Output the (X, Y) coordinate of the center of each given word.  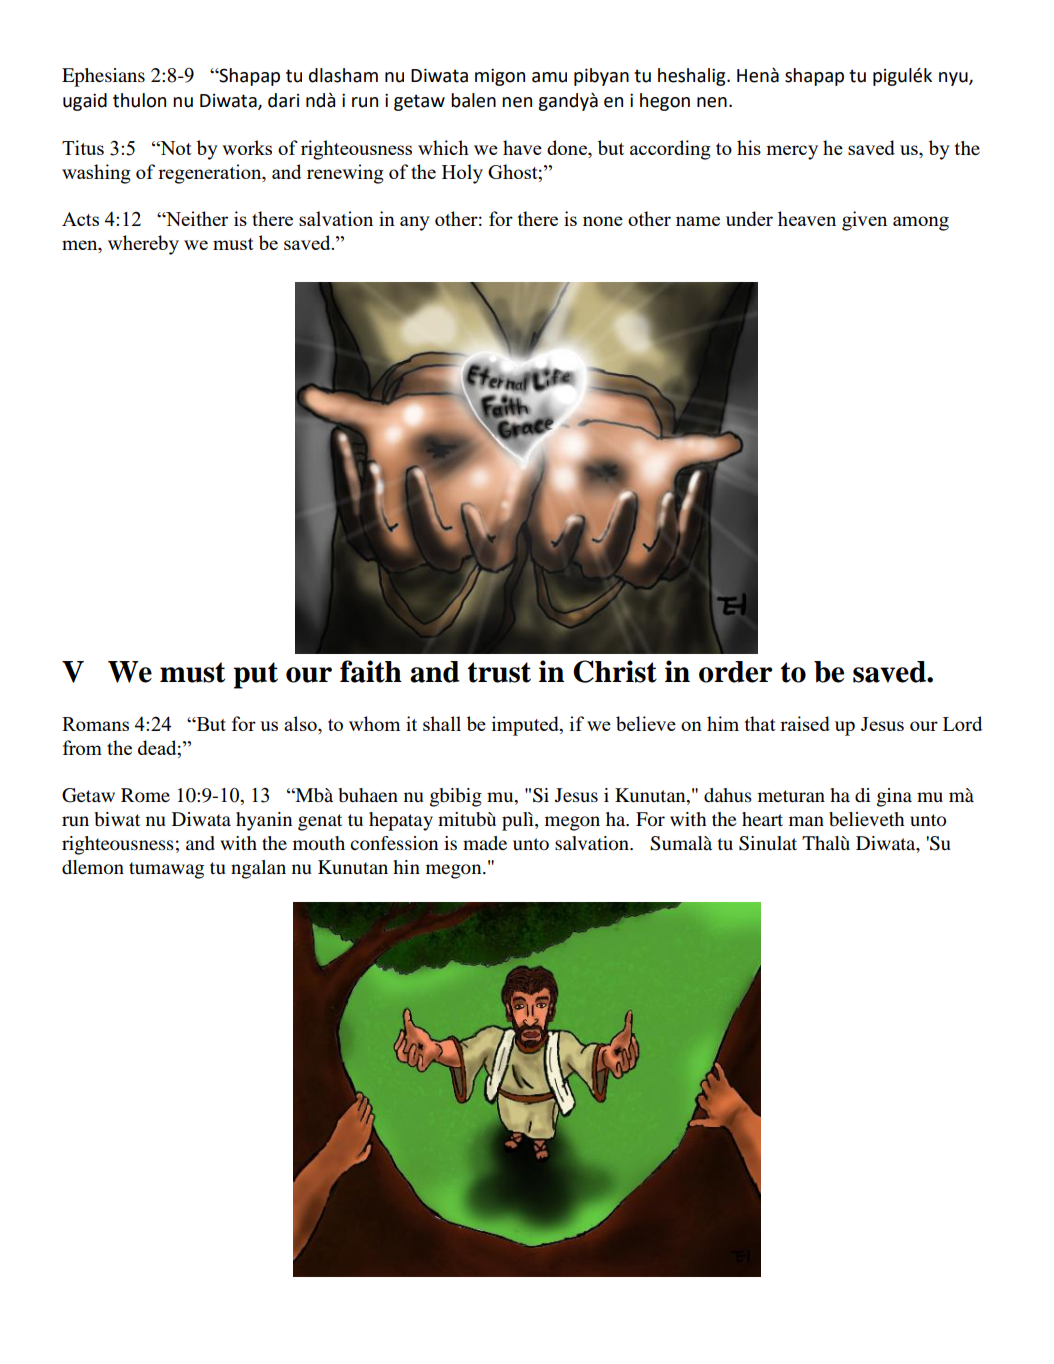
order (735, 672)
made (485, 843)
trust (499, 672)
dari (283, 100)
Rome (145, 795)
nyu (954, 79)
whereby (143, 245)
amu (549, 77)
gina (894, 797)
